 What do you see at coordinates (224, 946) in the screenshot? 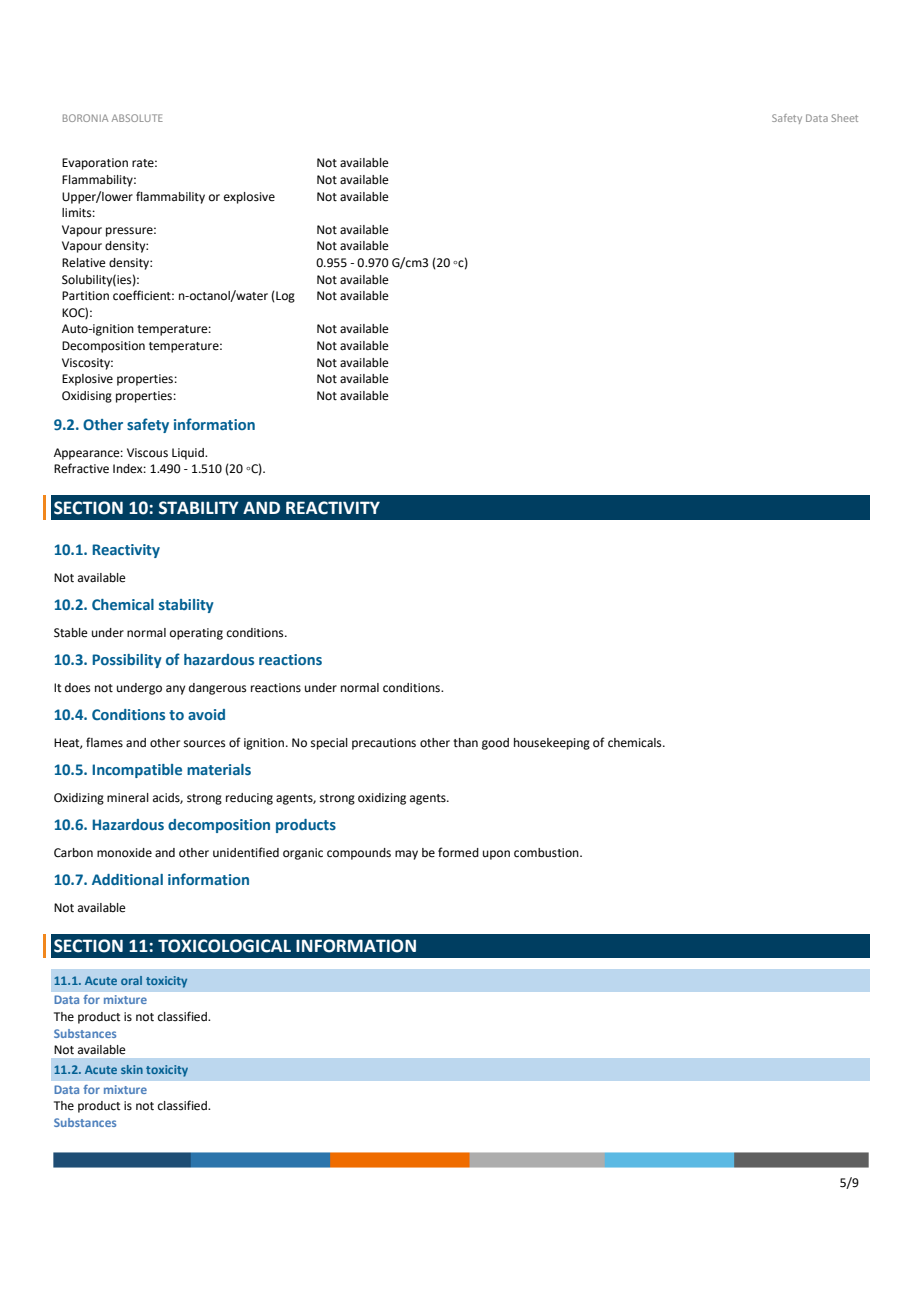
I see `TOXICOLOGICAL` at bounding box center [224, 946].
